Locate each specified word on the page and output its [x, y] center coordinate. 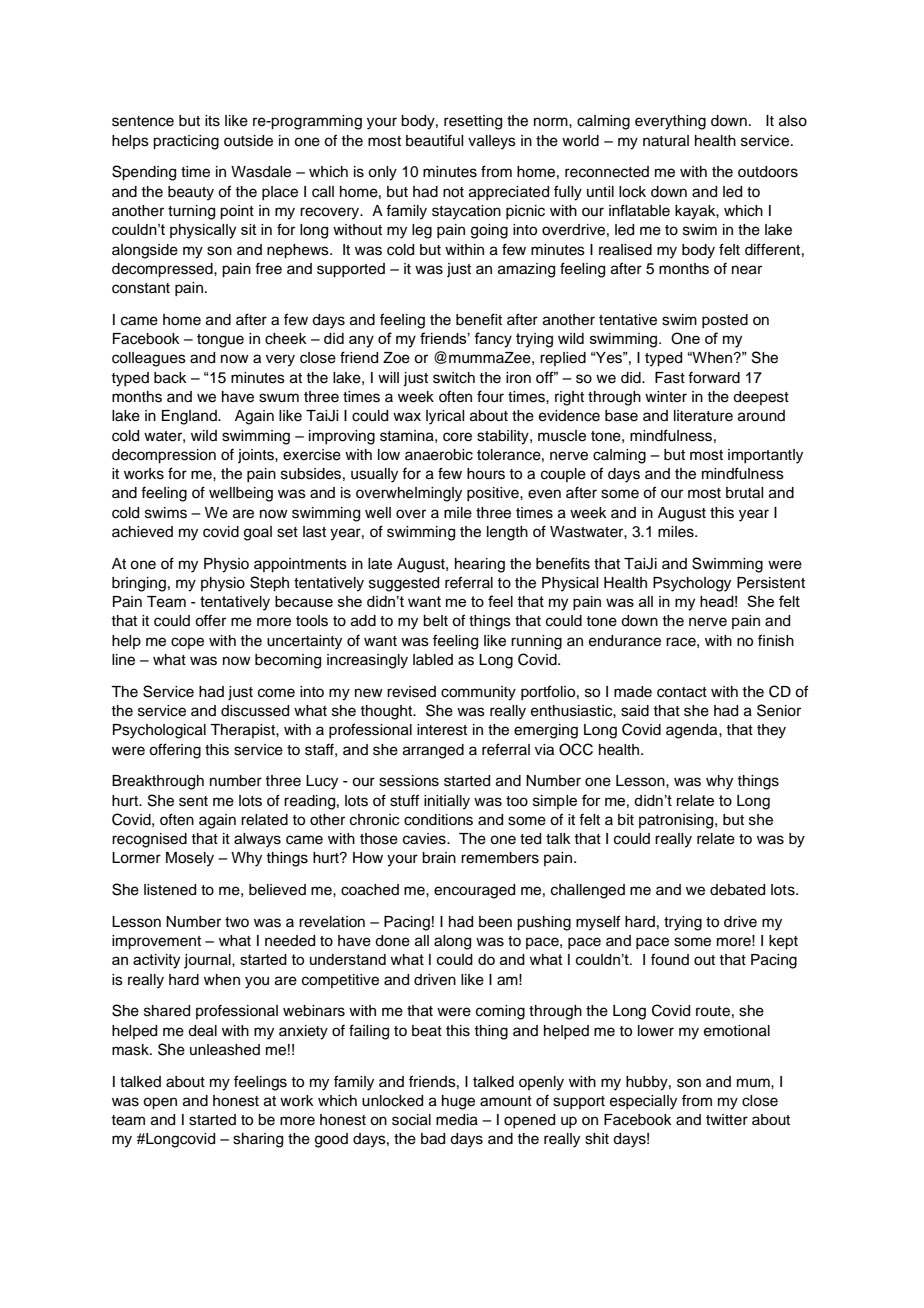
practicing [186, 142]
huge [458, 1102]
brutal [744, 493]
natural [666, 141]
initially [447, 802]
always [257, 840]
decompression [164, 456]
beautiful [434, 140]
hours [486, 474]
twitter [727, 1120]
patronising [677, 821]
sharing [258, 1140]
